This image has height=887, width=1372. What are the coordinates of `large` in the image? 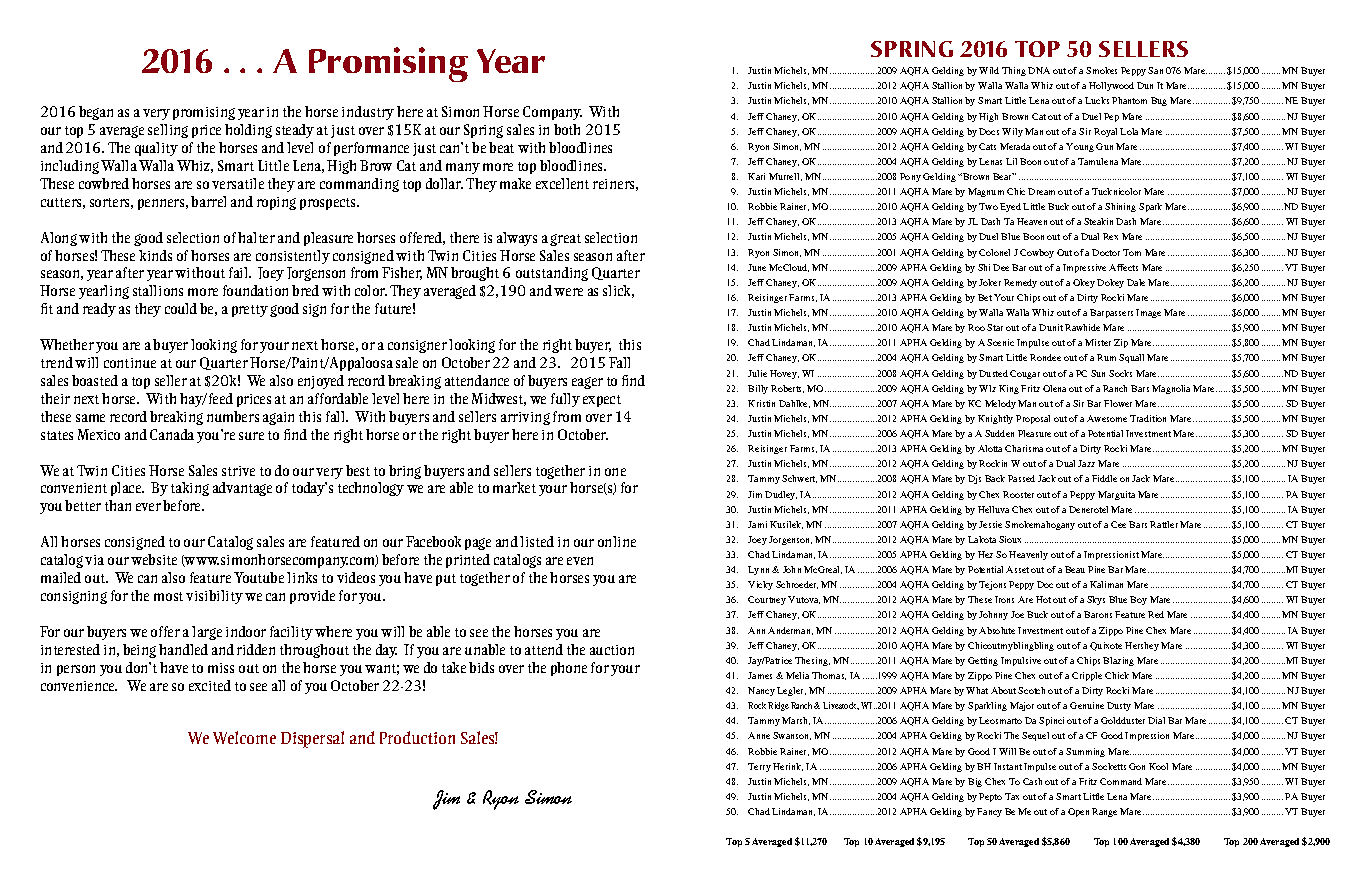 It's located at (207, 633).
